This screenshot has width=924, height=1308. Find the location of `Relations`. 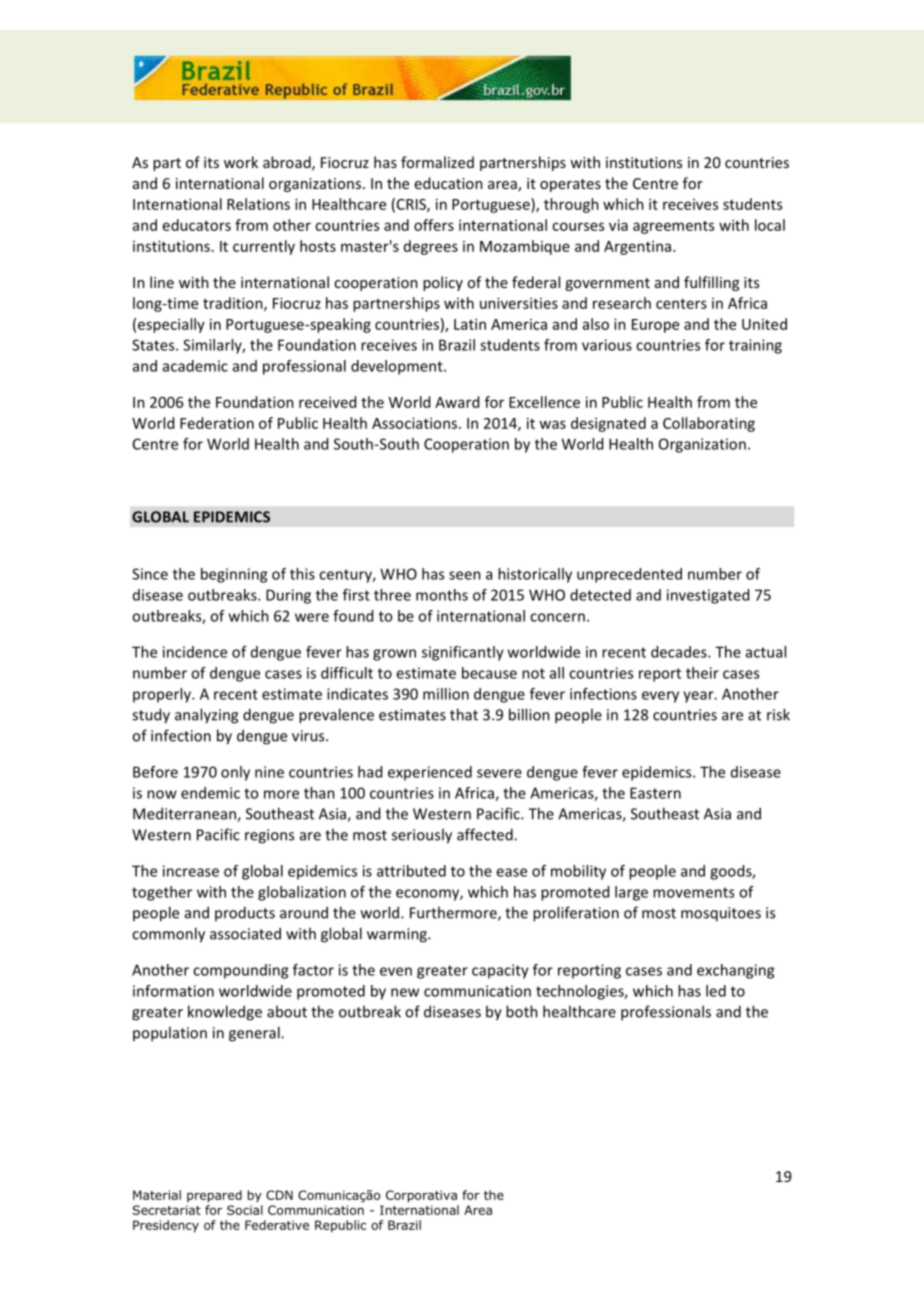

Relations is located at coordinates (258, 204).
